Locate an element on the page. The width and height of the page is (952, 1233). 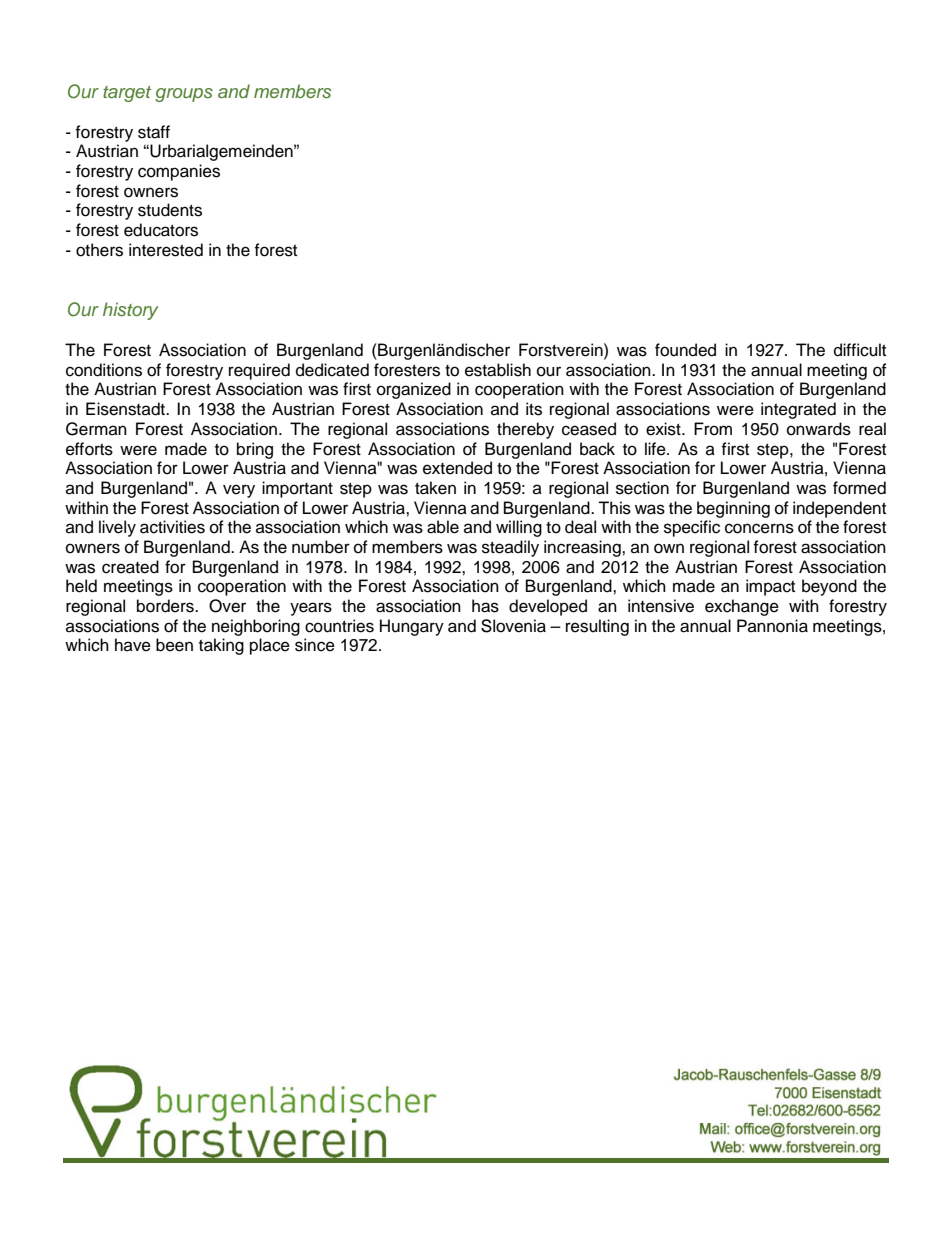
bring is located at coordinates (255, 450).
